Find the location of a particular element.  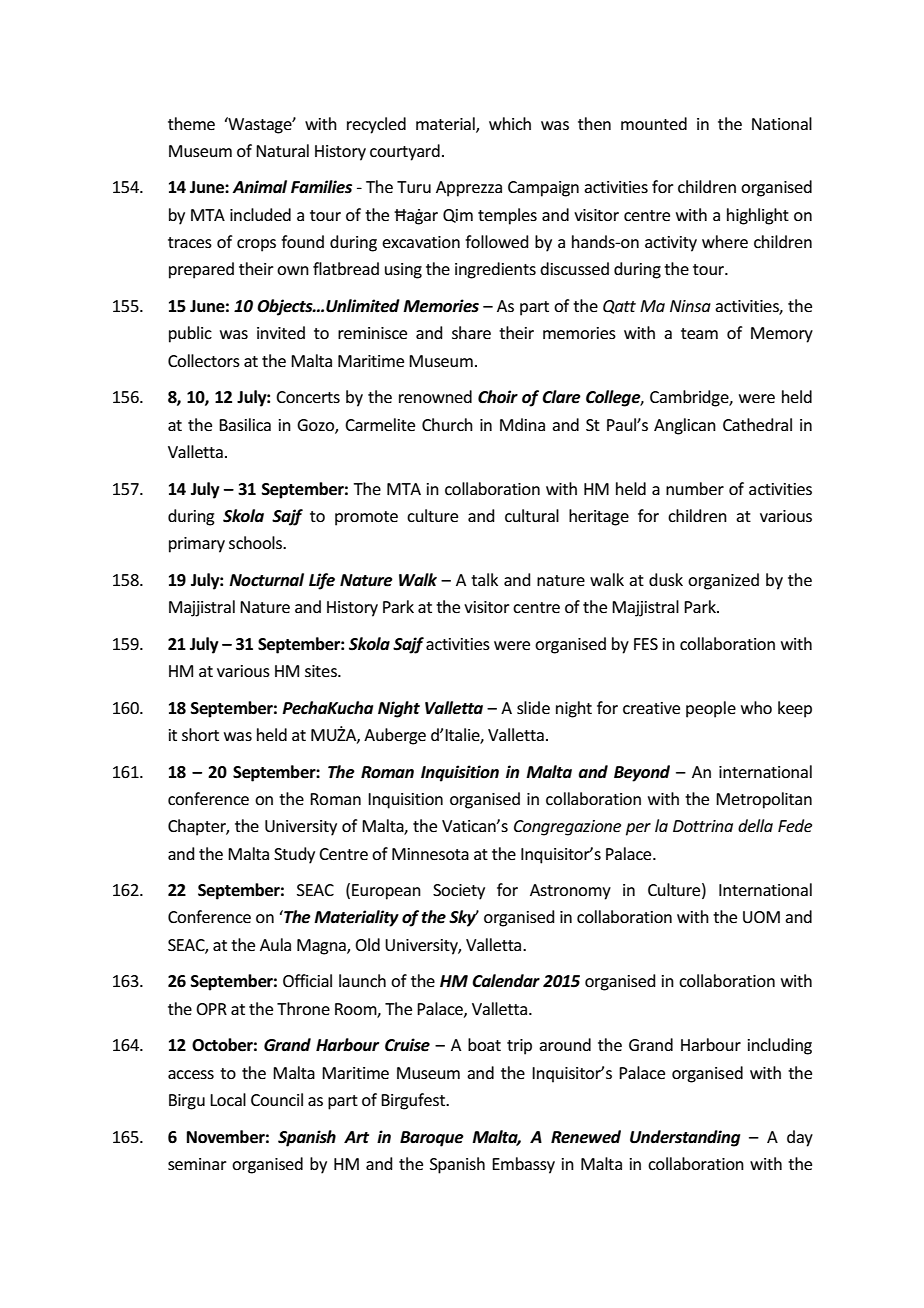

Minnesota is located at coordinates (430, 854).
